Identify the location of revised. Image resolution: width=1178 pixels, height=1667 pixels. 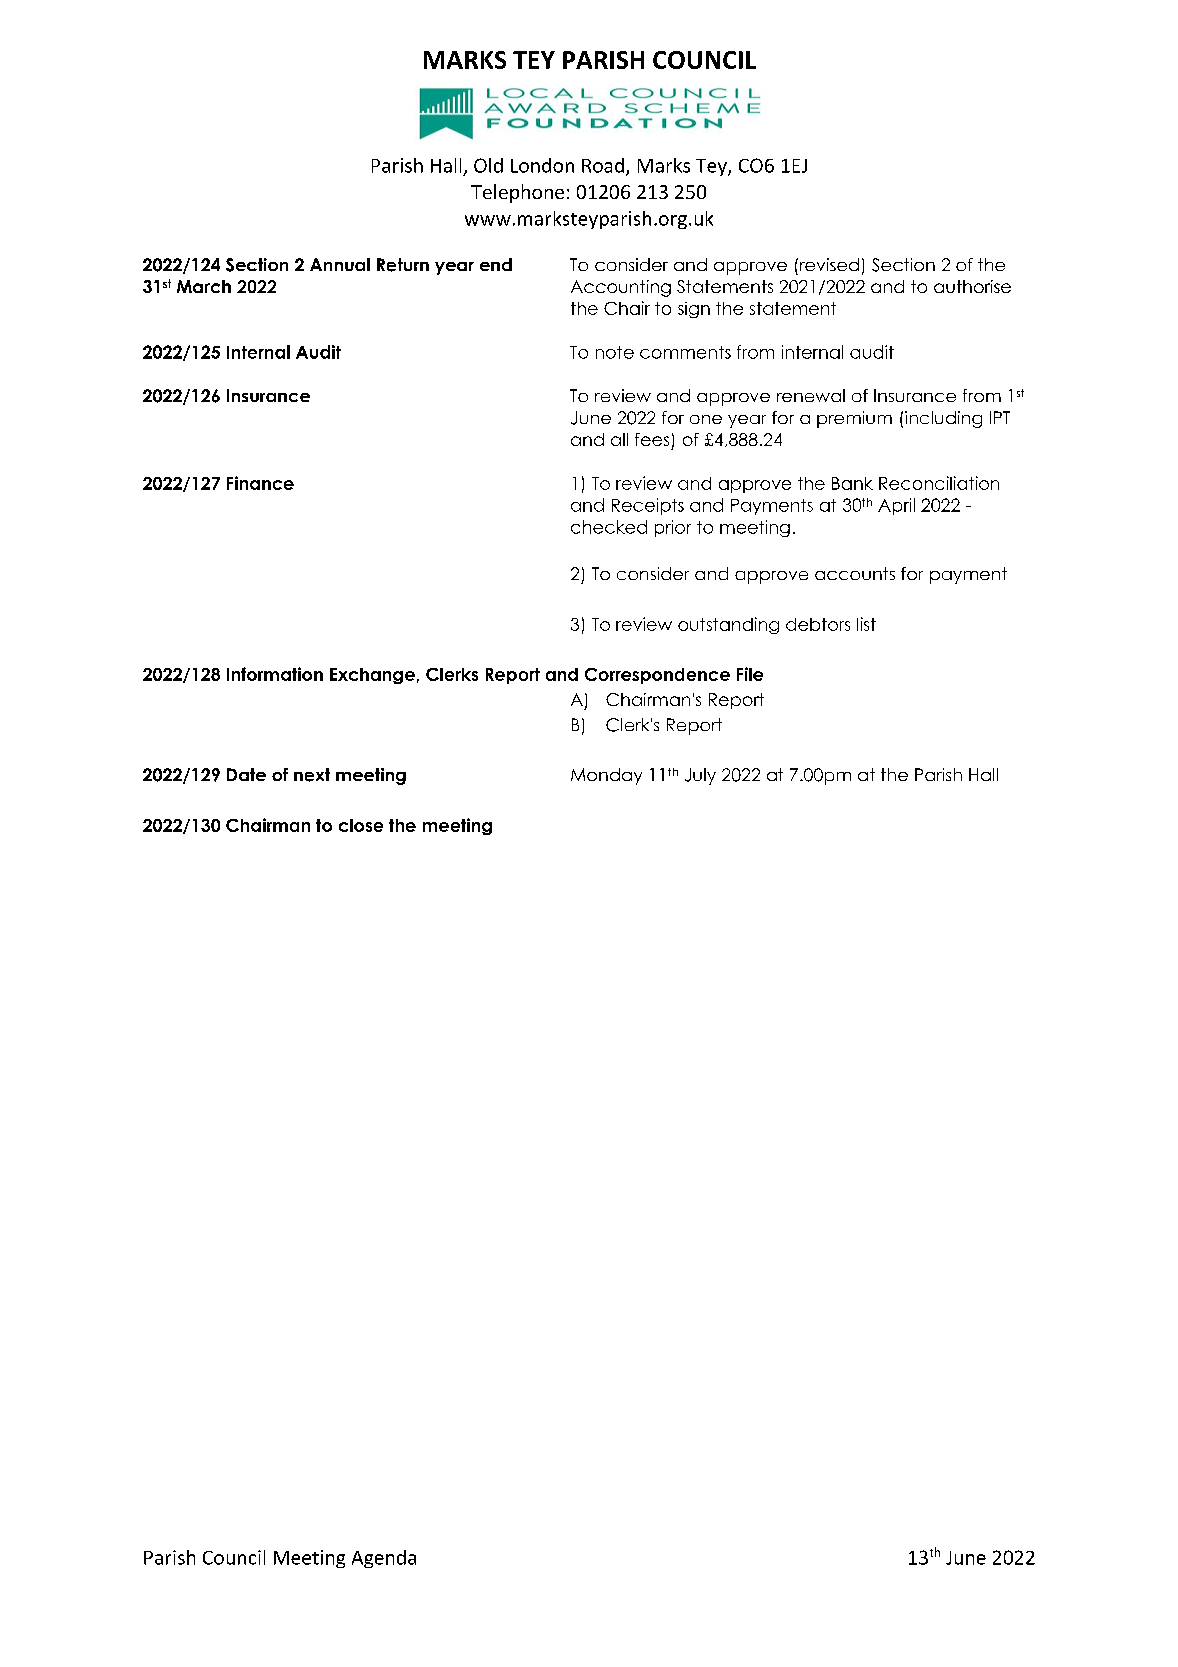
(829, 264).
